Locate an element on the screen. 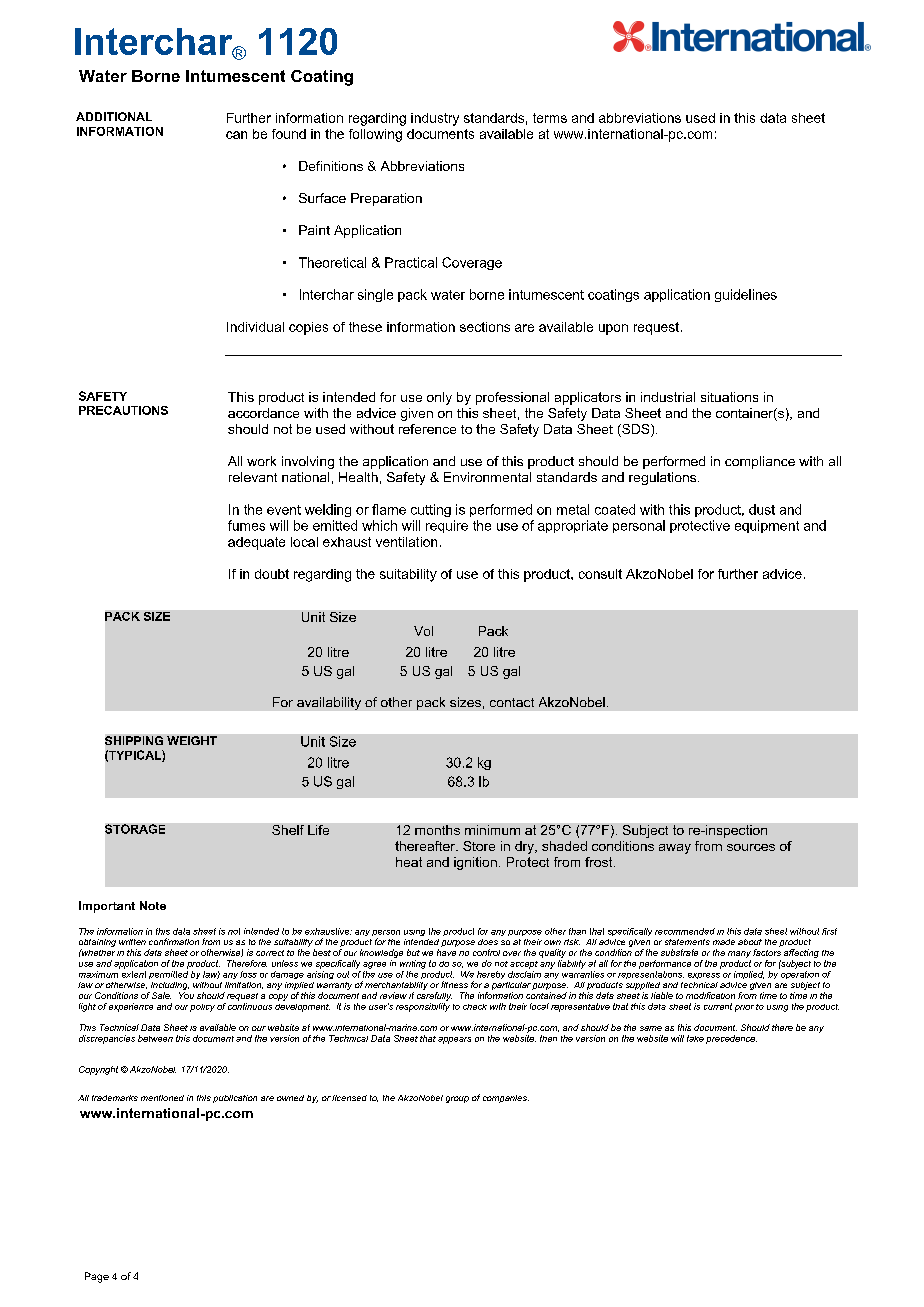 Image resolution: width=924 pixels, height=1307 pixels. contact is located at coordinates (512, 702).
